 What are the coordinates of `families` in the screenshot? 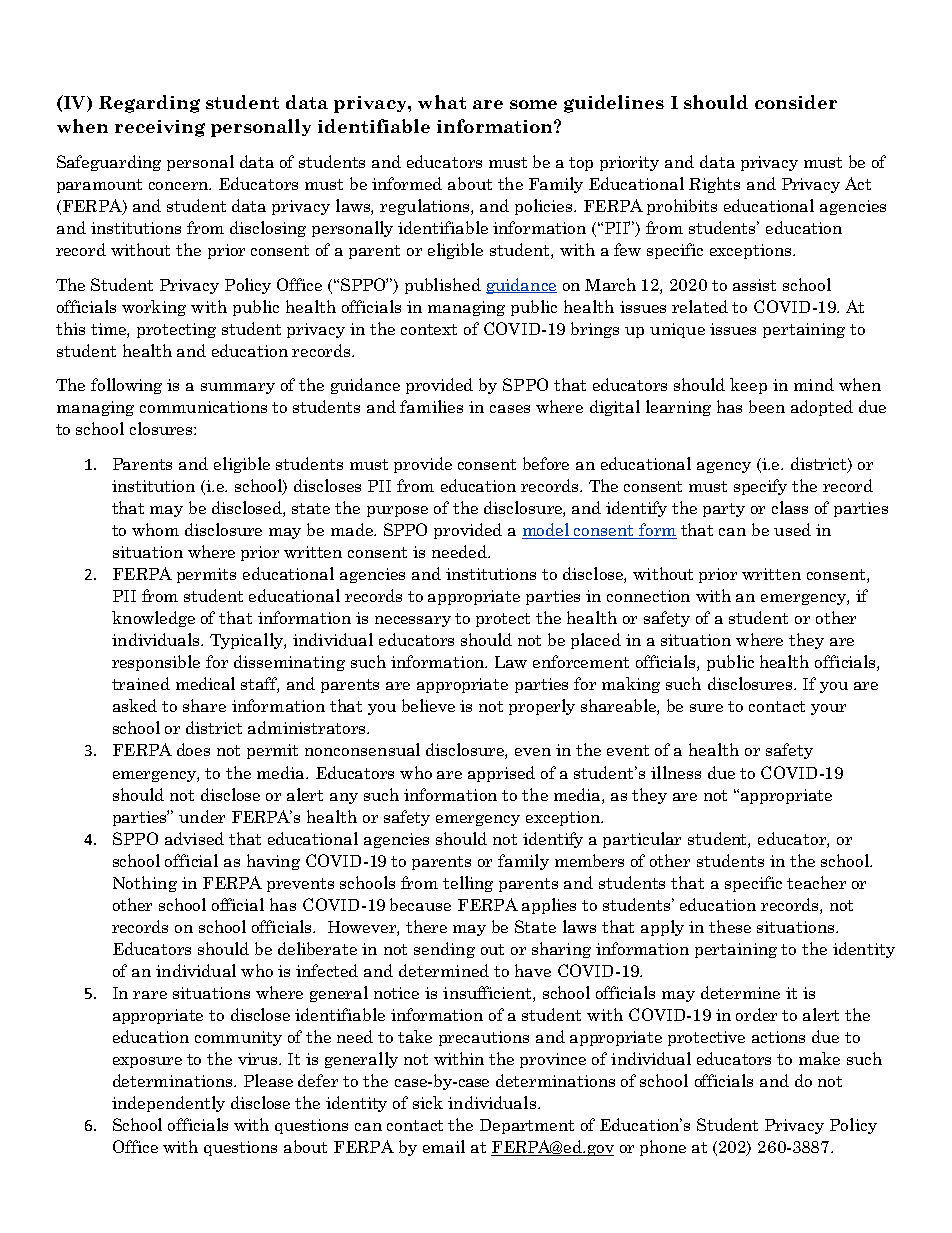 It's located at (431, 406).
